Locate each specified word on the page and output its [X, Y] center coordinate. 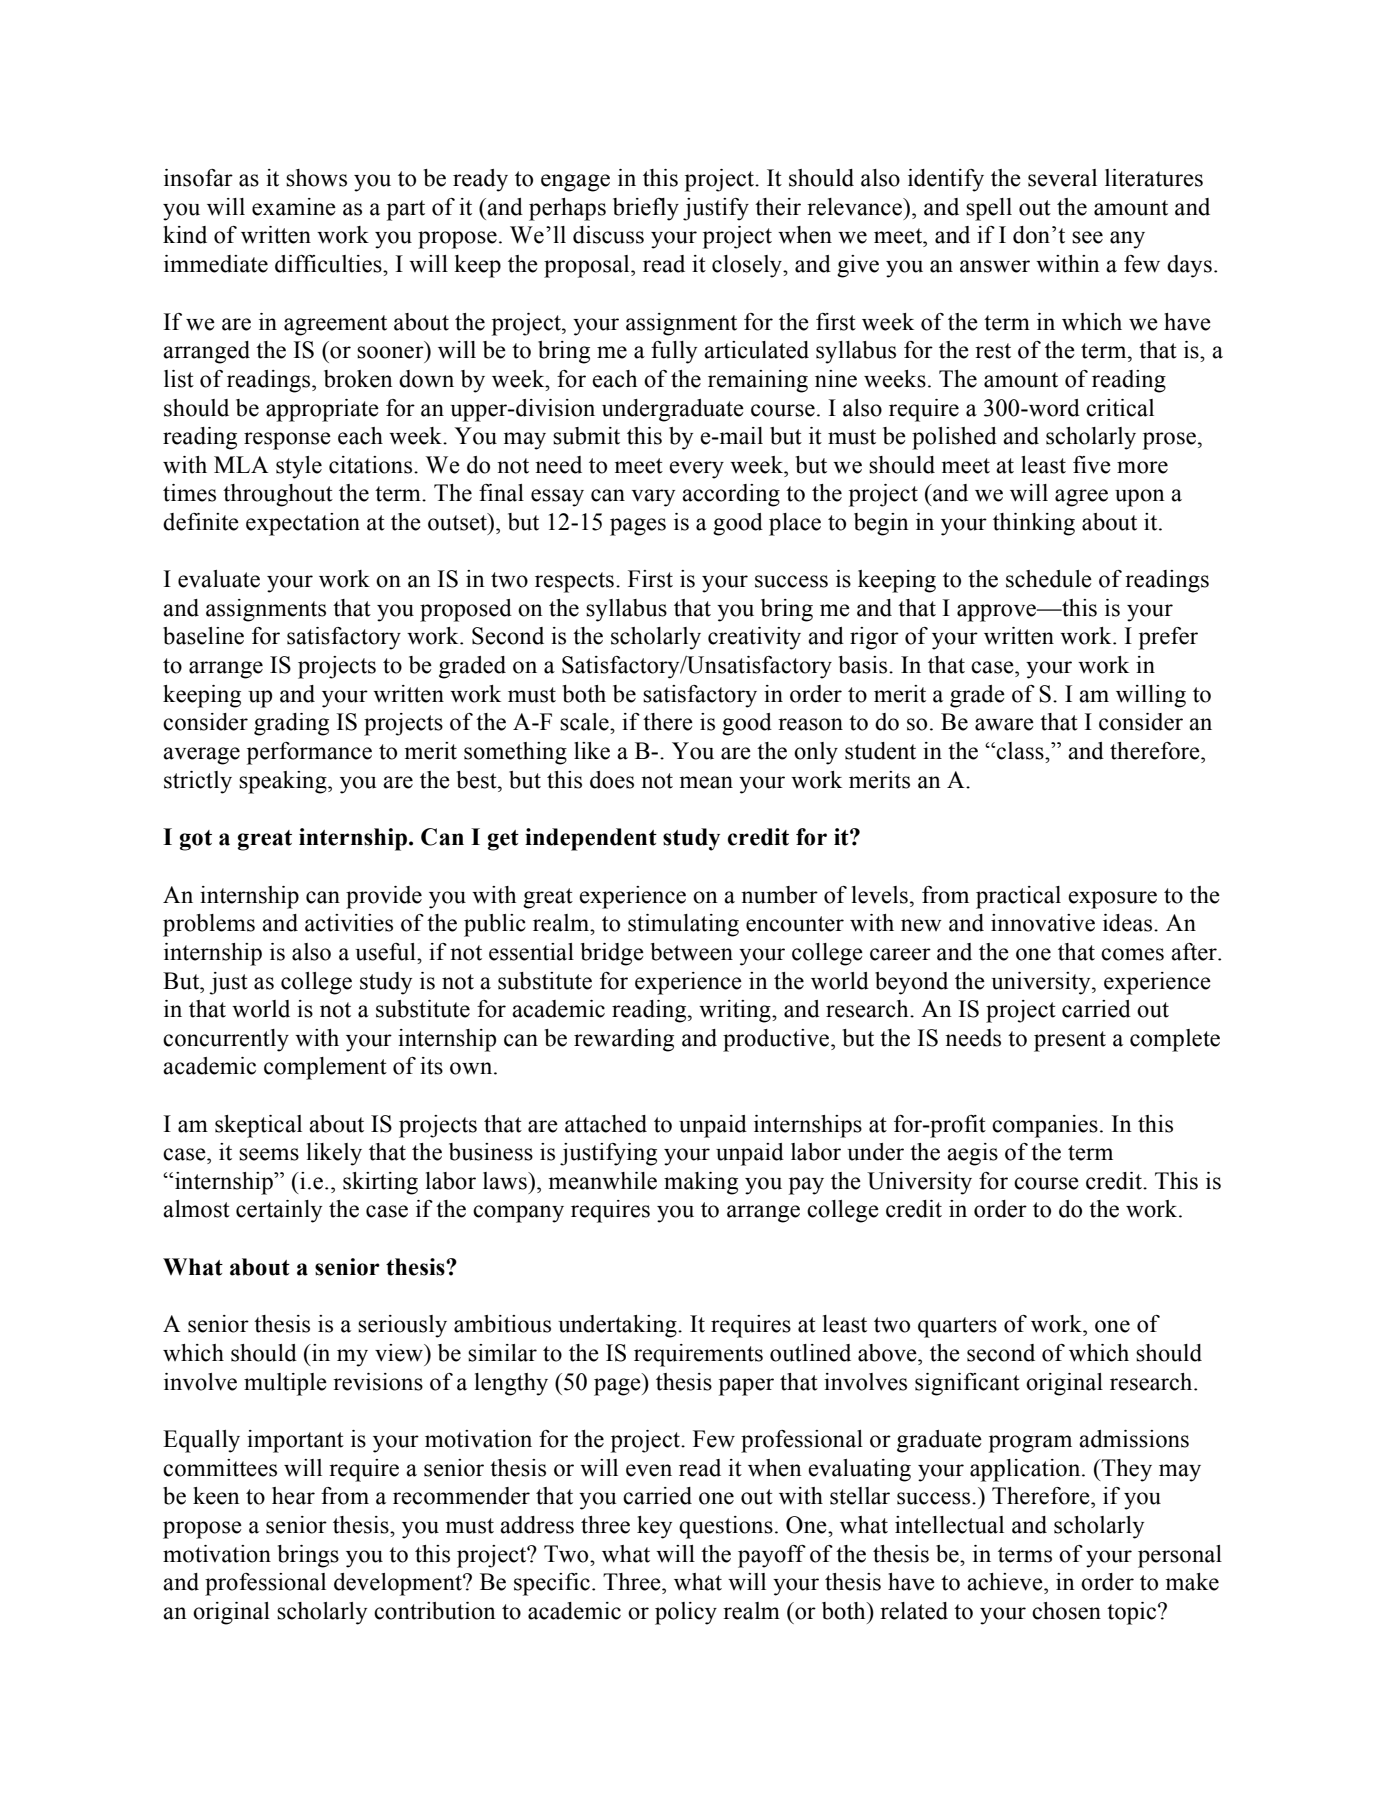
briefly [646, 209]
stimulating [683, 925]
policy [686, 1613]
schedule [1049, 579]
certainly [279, 1211]
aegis [972, 1154]
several [1062, 178]
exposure [1112, 900]
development [399, 1584]
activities [349, 923]
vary [653, 498]
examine [294, 207]
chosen [1066, 1611]
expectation [303, 524]
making [701, 1183]
